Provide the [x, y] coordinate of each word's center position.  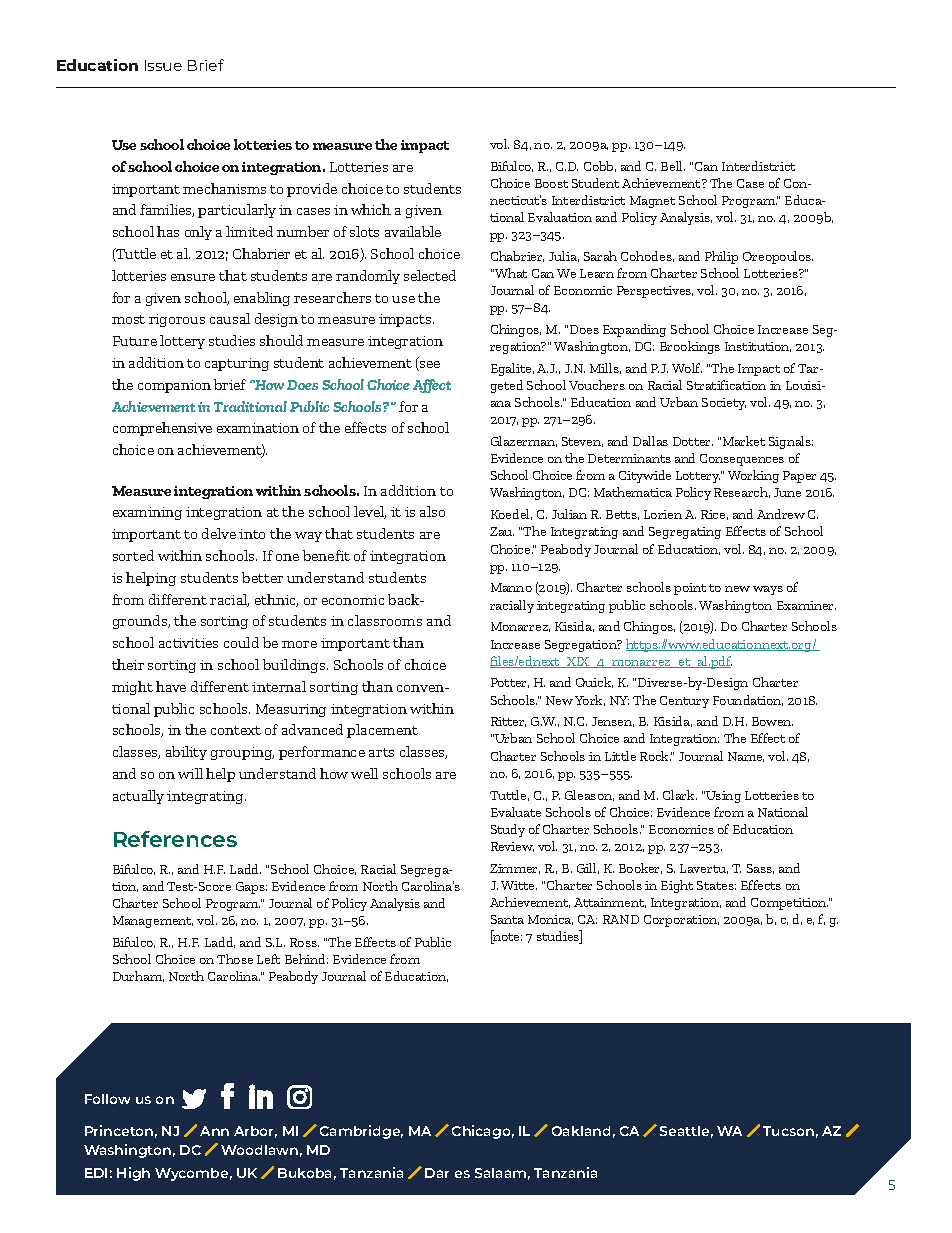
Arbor [255, 1132]
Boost [551, 183]
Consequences [742, 460]
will [190, 773]
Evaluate [516, 812]
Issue [163, 65]
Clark [680, 795]
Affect [432, 386]
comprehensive [162, 429]
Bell [673, 166]
